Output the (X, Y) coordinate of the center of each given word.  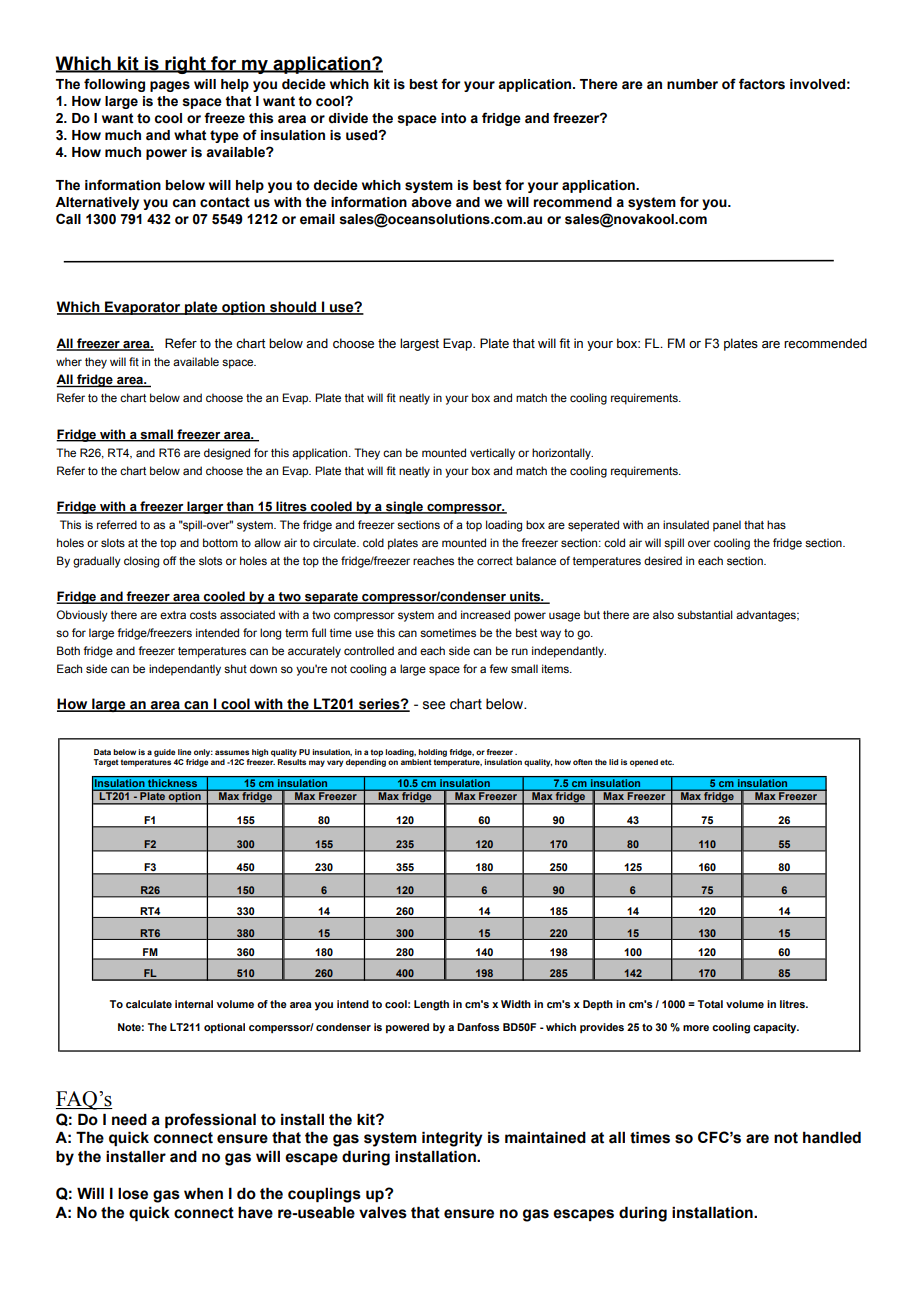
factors (762, 84)
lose (133, 1193)
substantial (705, 614)
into (453, 118)
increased (485, 614)
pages (170, 86)
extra (173, 615)
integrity (452, 1139)
